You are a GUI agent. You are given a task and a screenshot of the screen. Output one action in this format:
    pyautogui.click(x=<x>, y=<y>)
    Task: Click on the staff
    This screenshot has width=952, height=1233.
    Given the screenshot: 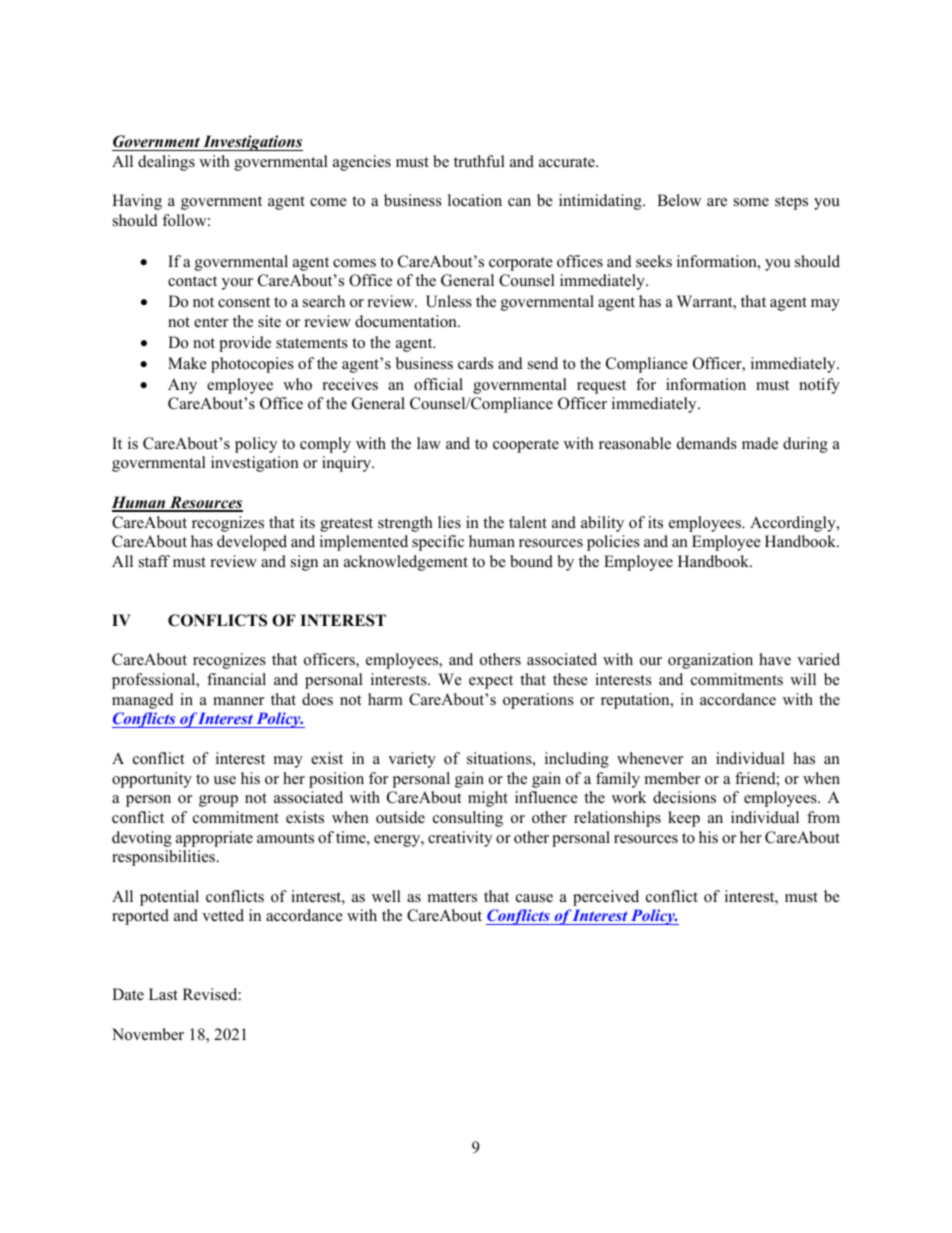 What is the action you would take?
    pyautogui.click(x=154, y=561)
